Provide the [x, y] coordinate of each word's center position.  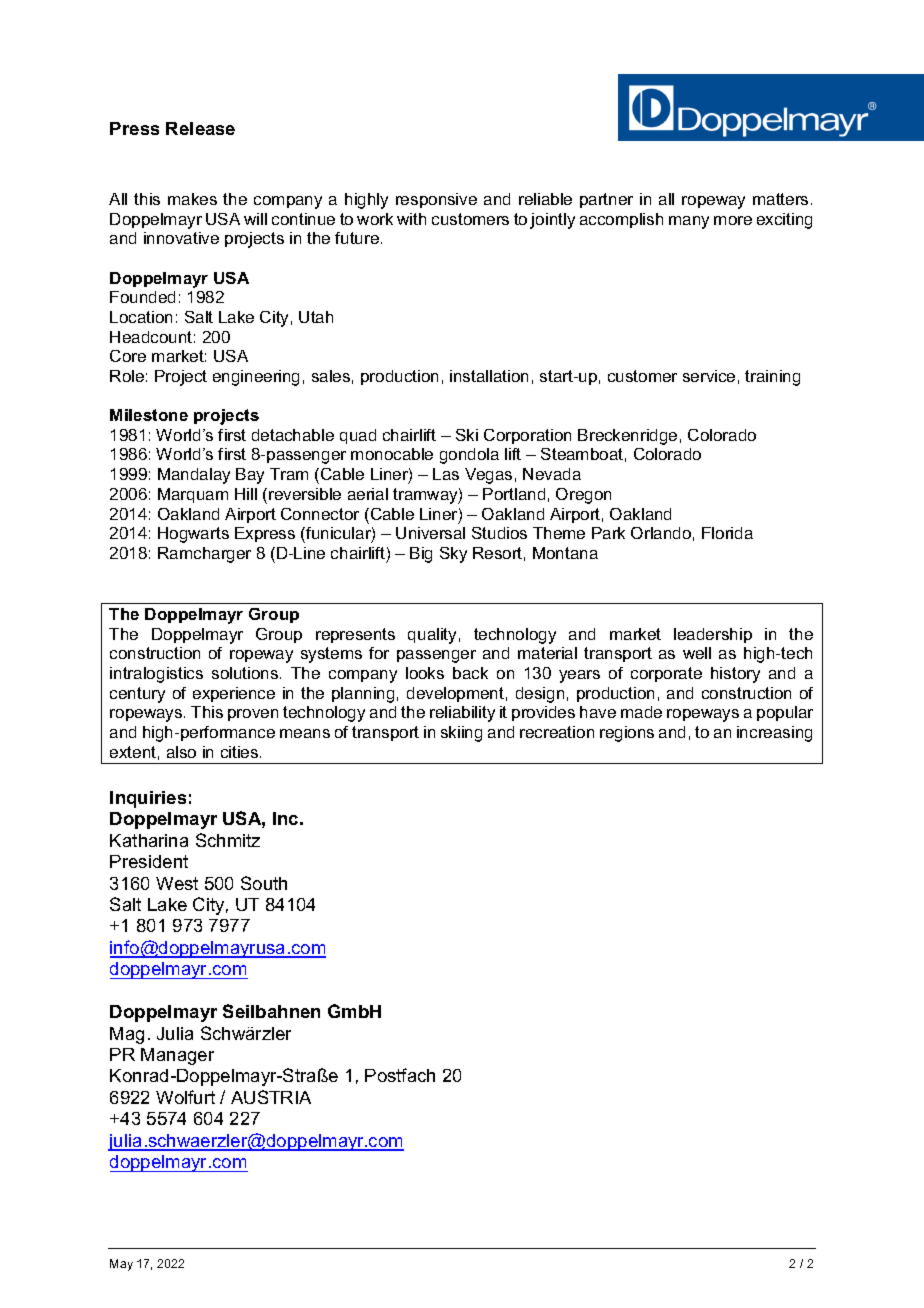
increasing [774, 734]
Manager [177, 1056]
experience [234, 694]
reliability [462, 714]
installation [489, 376]
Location [141, 317]
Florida [727, 533]
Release [200, 128]
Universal [430, 533]
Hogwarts [193, 535]
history [735, 675]
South [264, 883]
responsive [436, 200]
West [177, 883]
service [709, 376]
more [733, 220]
